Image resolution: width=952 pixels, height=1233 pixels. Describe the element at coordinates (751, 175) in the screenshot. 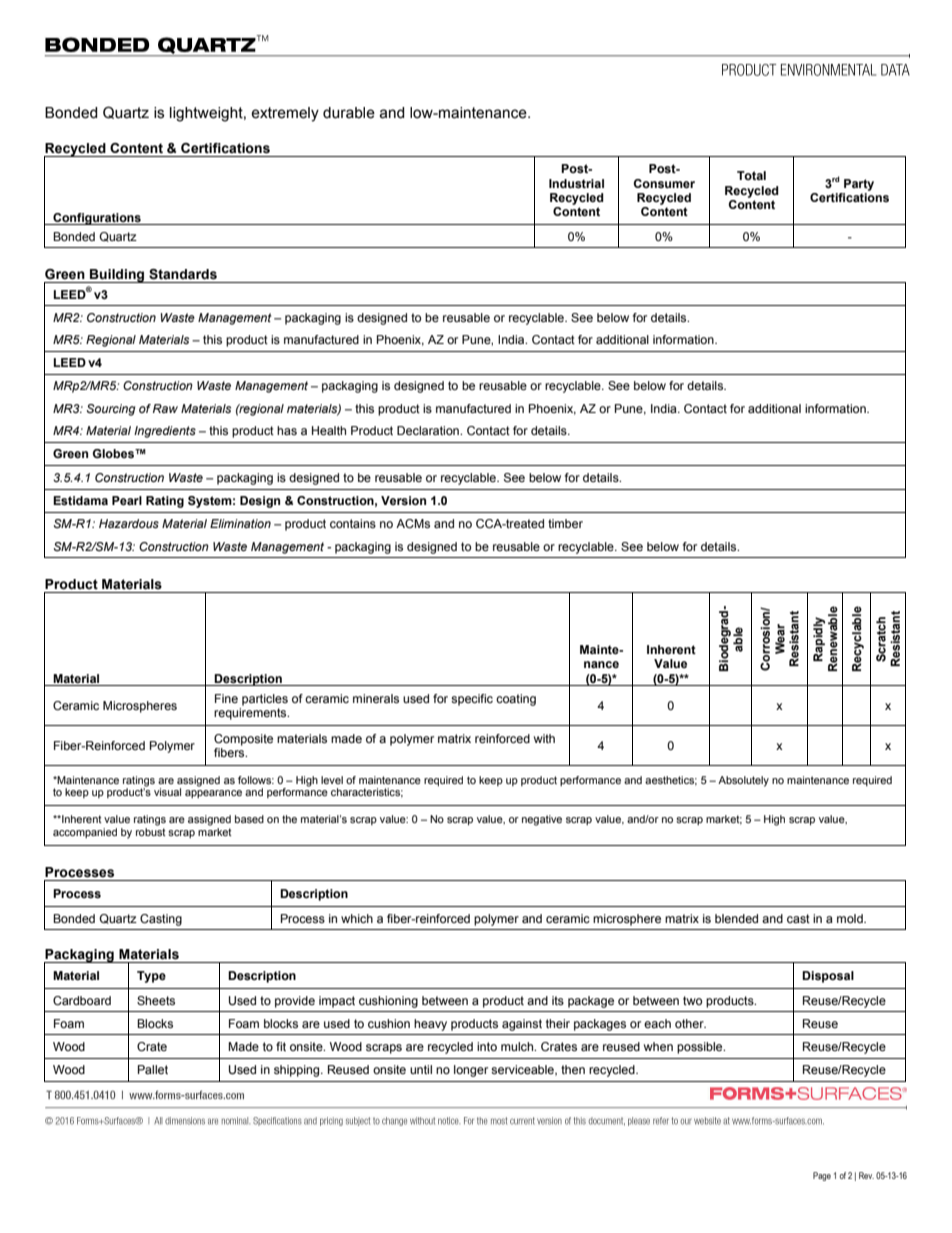

I see `Total` at that location.
